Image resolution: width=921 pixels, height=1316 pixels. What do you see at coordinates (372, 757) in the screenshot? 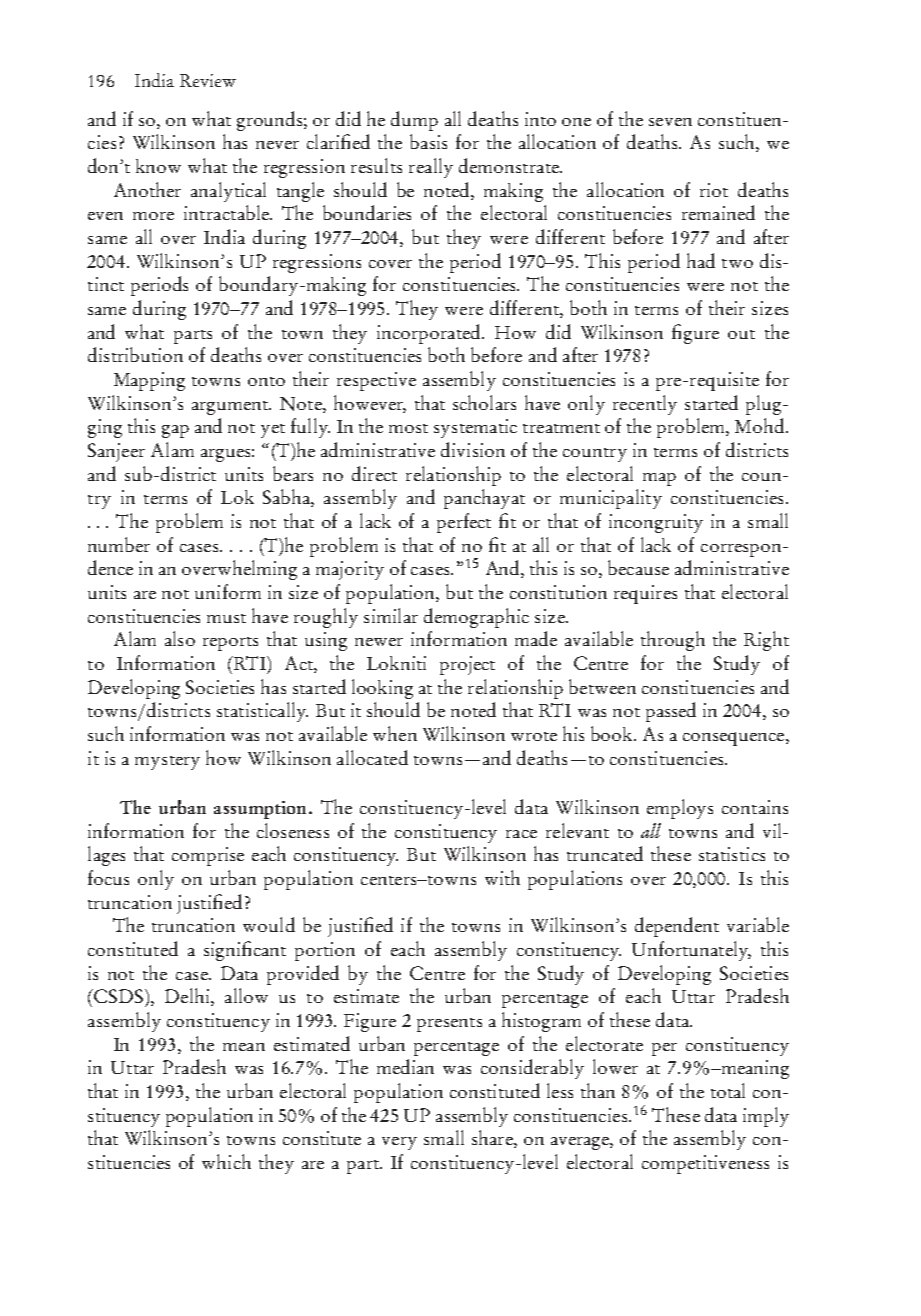
I see `allocated` at bounding box center [372, 757].
